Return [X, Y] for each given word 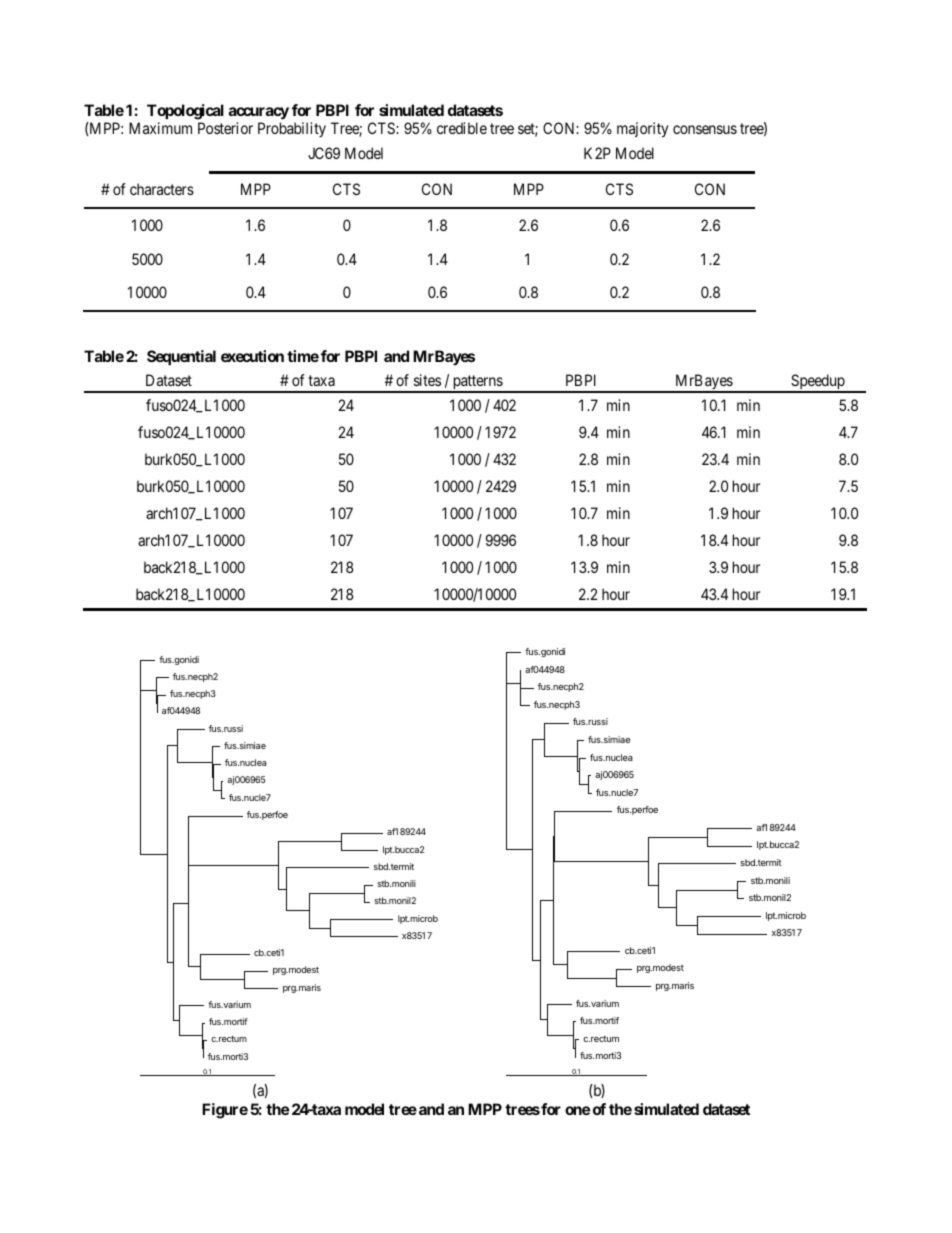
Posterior [225, 128]
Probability [292, 129]
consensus [705, 129]
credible [462, 128]
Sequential [181, 357]
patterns [477, 384]
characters [162, 189]
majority [642, 130]
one [577, 1110]
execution [252, 356]
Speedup [818, 383]
